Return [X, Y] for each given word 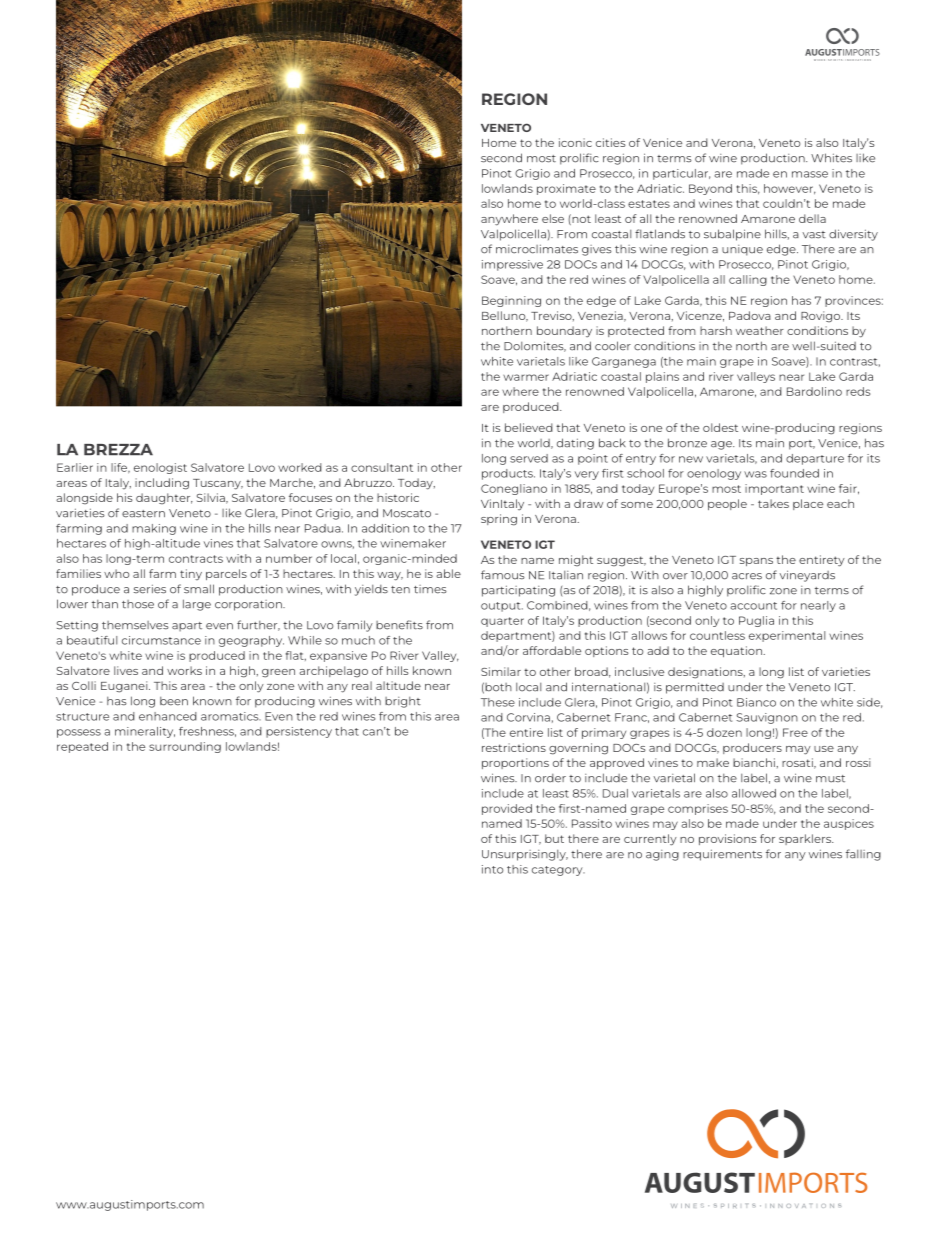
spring [499, 520]
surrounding [185, 747]
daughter [164, 499]
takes [773, 503]
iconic [575, 142]
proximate [566, 189]
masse [810, 174]
